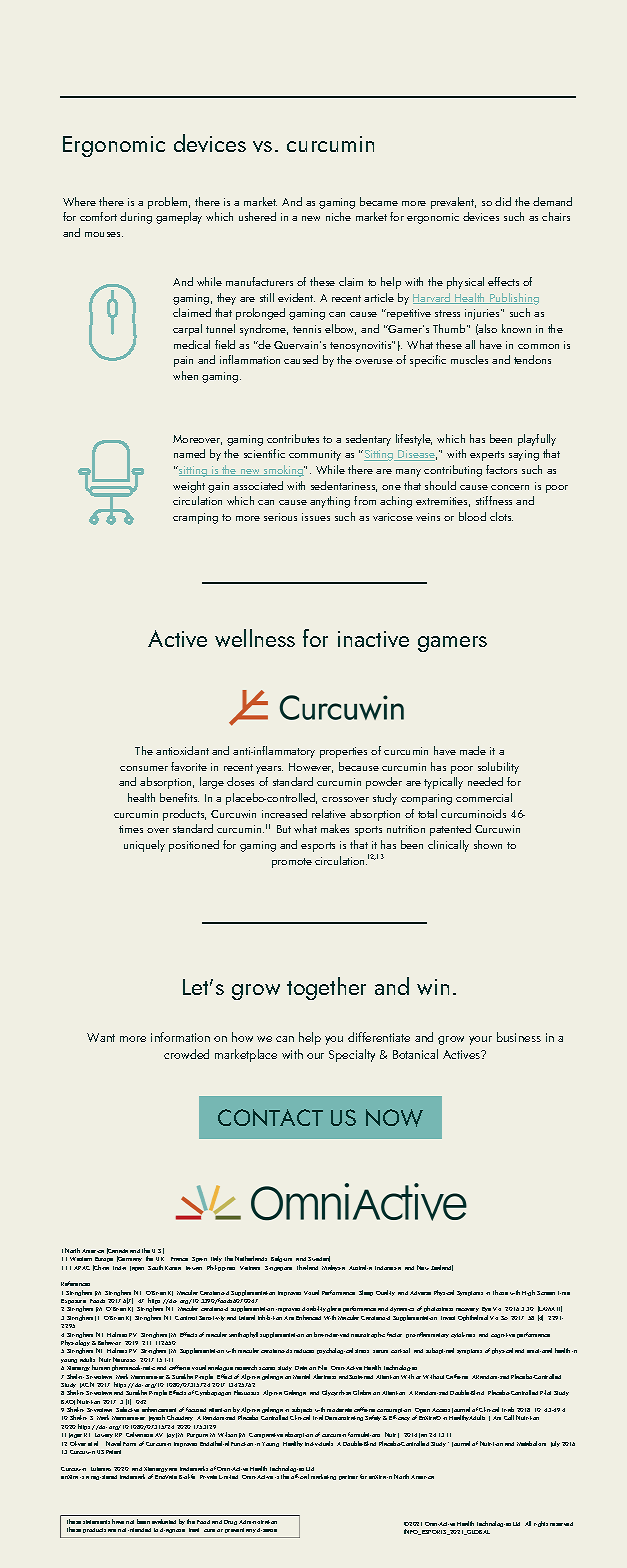  Describe the element at coordinates (144, 768) in the screenshot. I see `consumer` at that location.
